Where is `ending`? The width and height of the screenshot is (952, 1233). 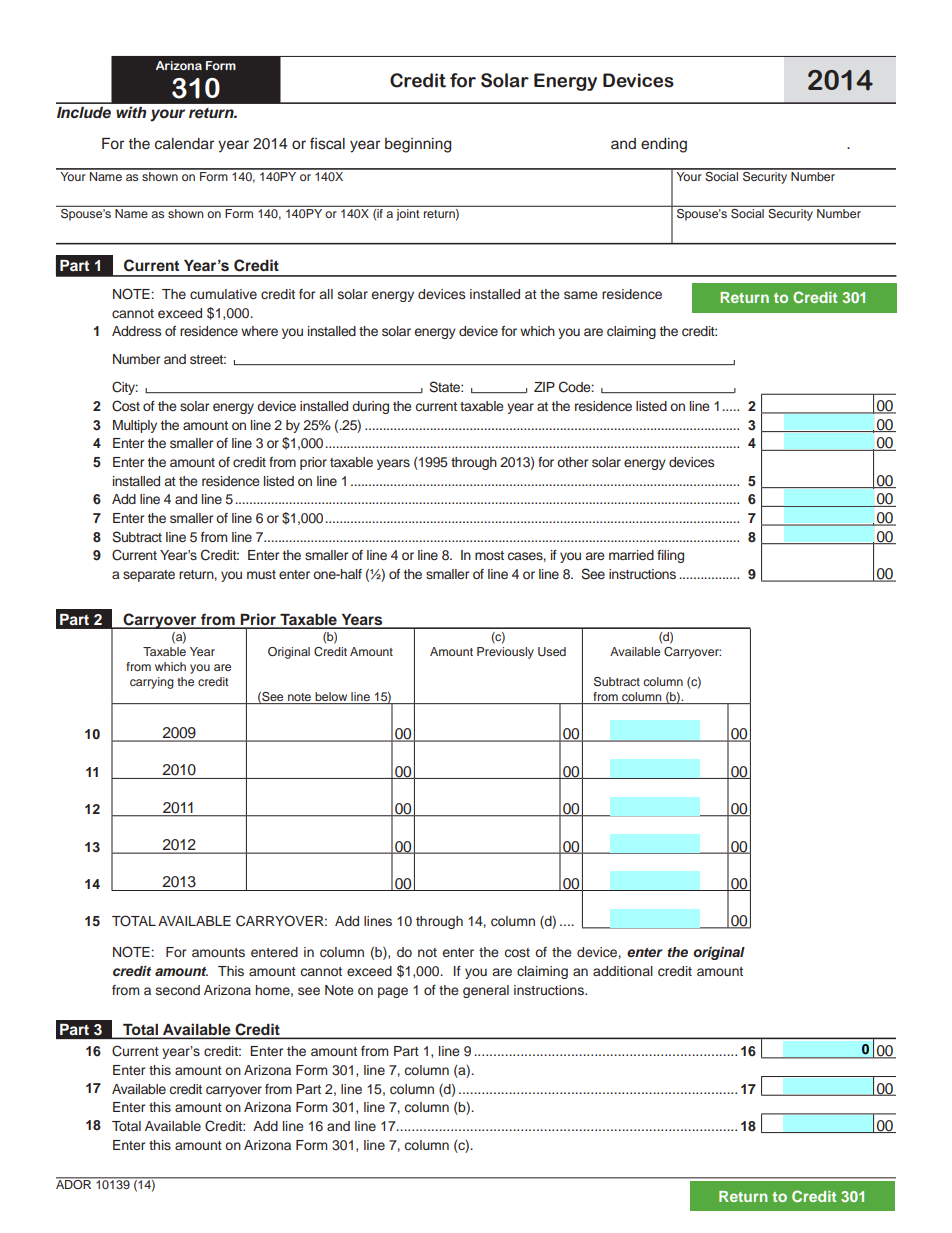 ending is located at coordinates (664, 145).
